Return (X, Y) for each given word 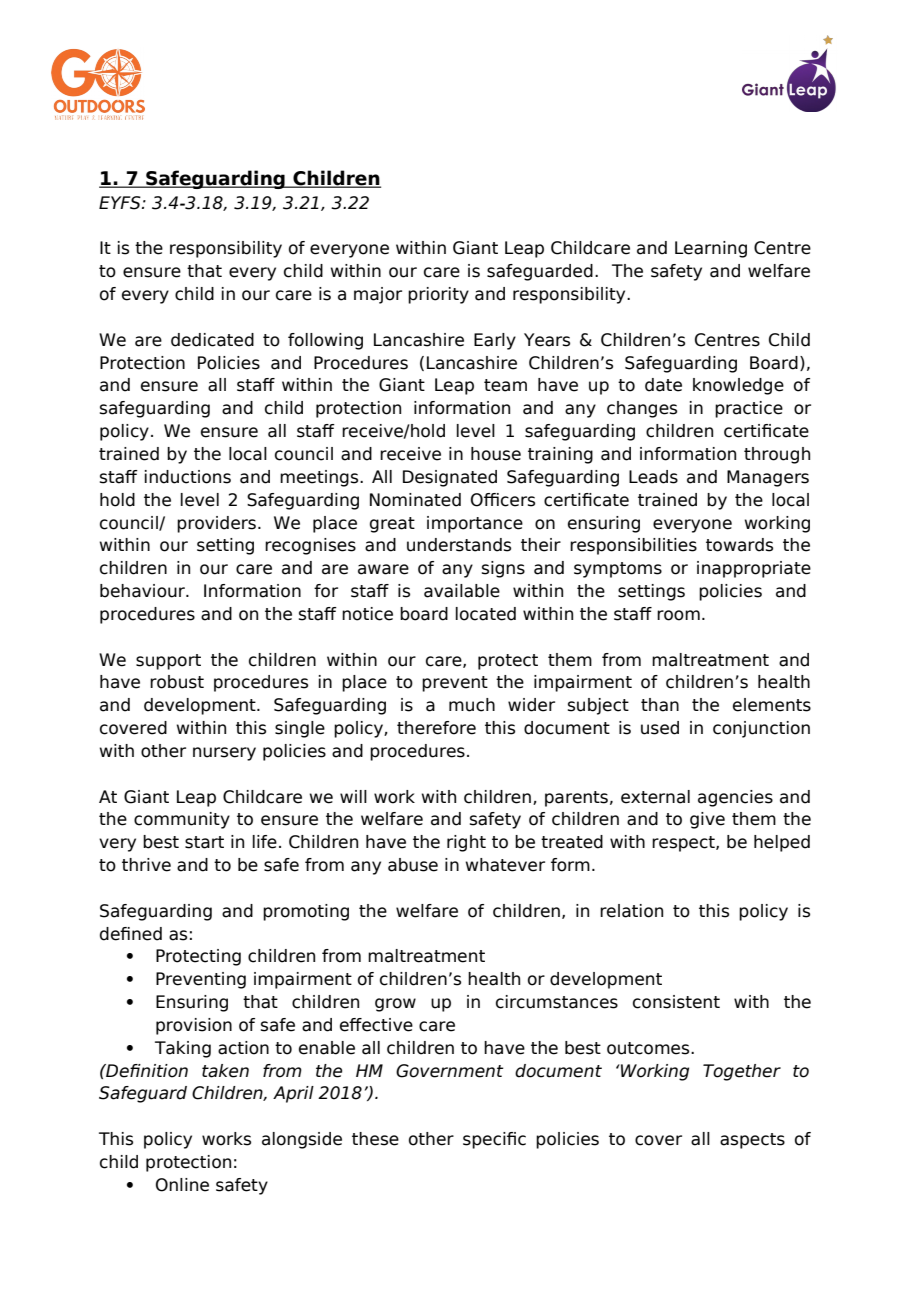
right (466, 843)
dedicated (212, 340)
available (462, 591)
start (204, 842)
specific (494, 1140)
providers (216, 524)
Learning (711, 249)
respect (684, 844)
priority (438, 295)
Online (182, 1185)
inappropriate (754, 569)
